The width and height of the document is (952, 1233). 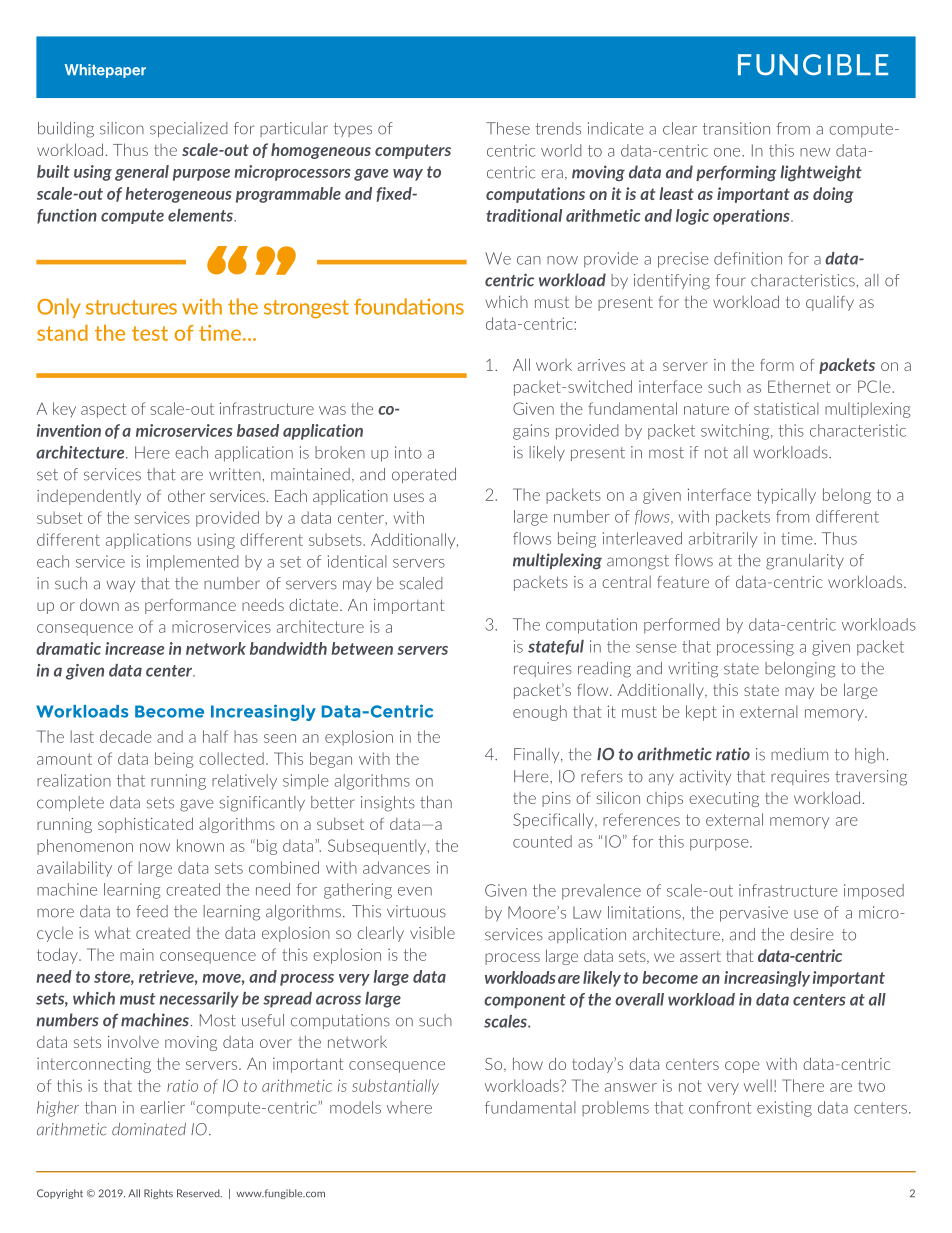 What do you see at coordinates (424, 475) in the document?
I see `operated` at bounding box center [424, 475].
